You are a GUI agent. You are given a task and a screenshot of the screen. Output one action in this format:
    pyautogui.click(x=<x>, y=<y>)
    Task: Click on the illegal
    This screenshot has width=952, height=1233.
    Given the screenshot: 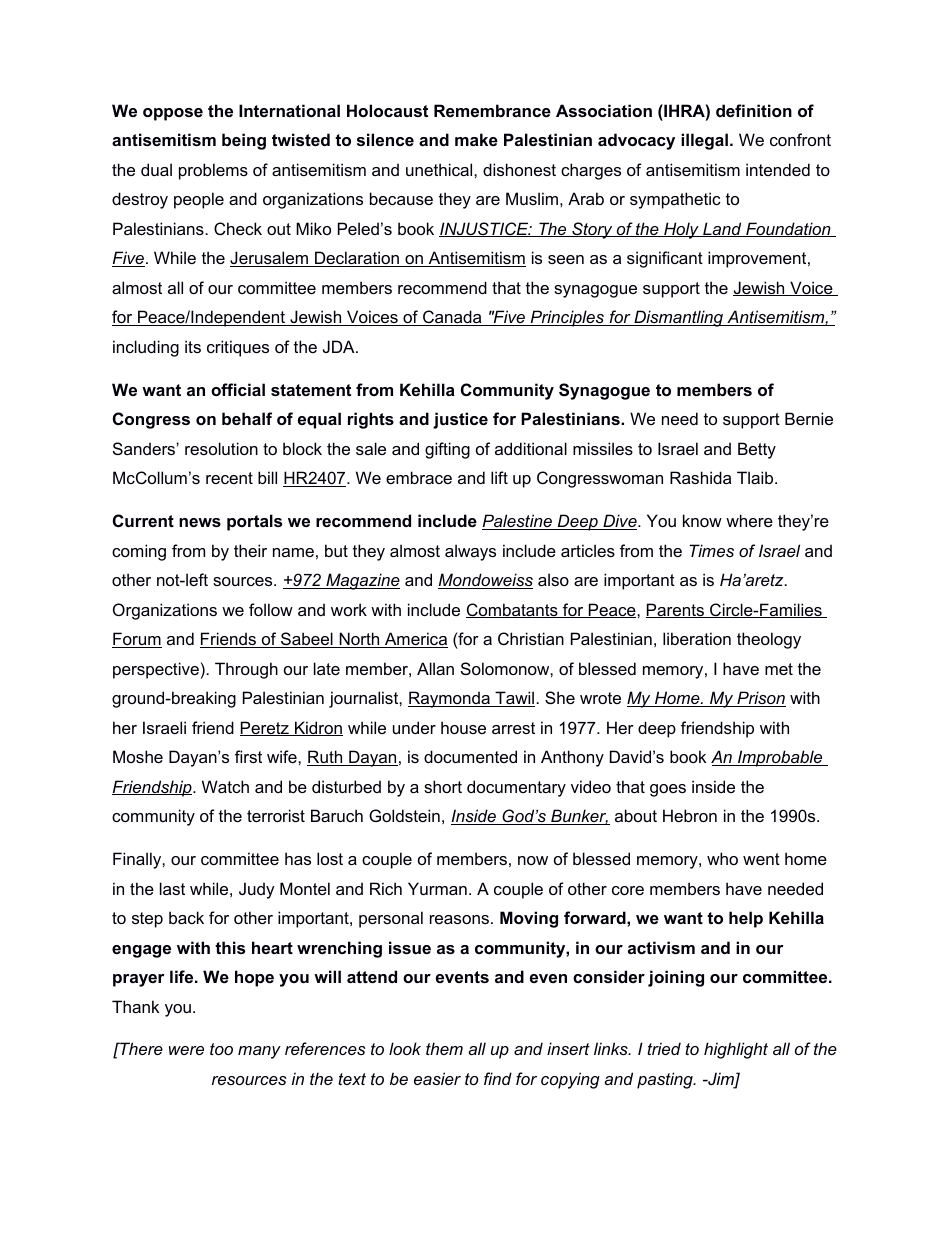 What is the action you would take?
    pyautogui.click(x=704, y=141)
